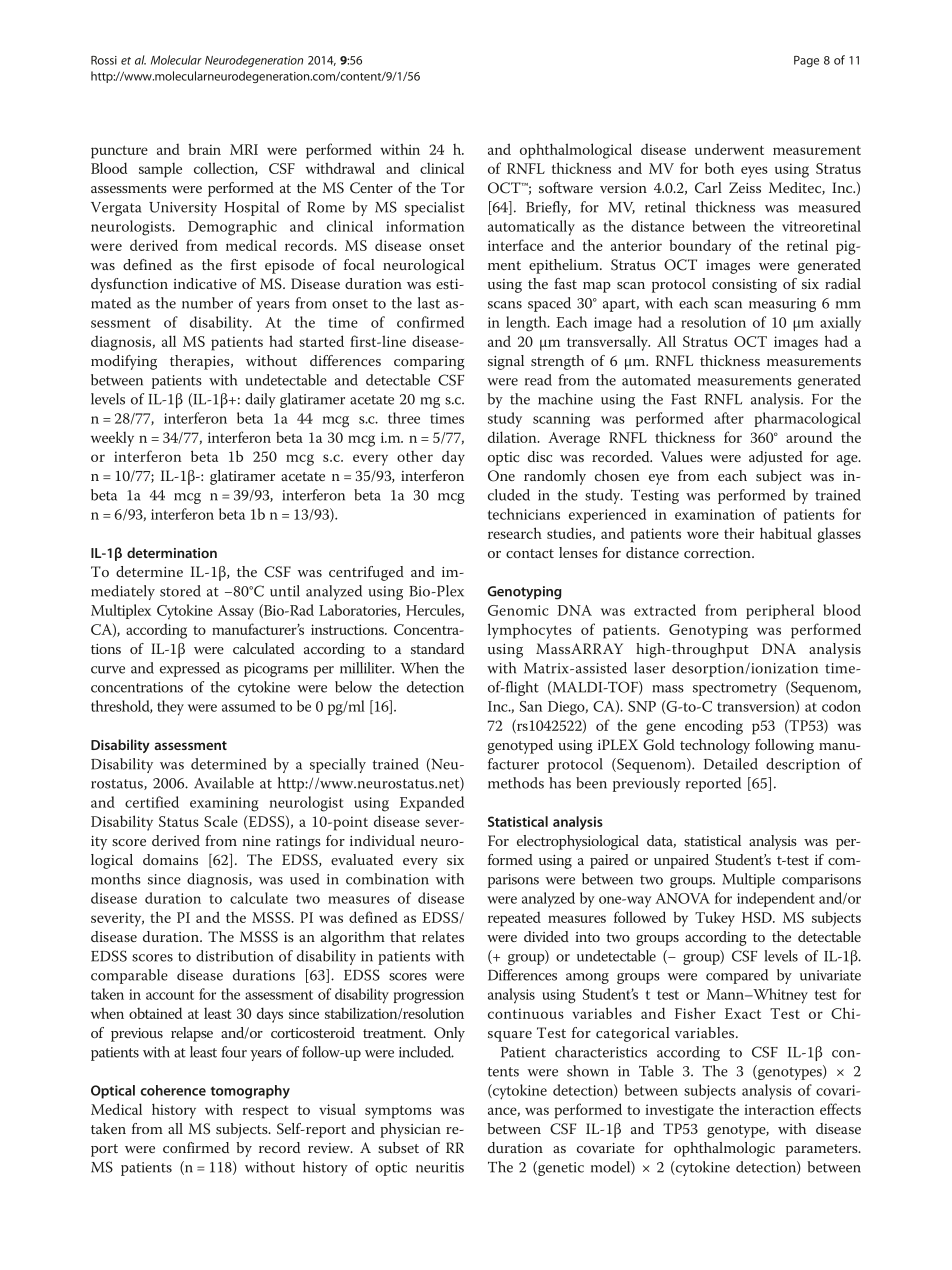  Describe the element at coordinates (429, 303) in the document. I see `last` at that location.
